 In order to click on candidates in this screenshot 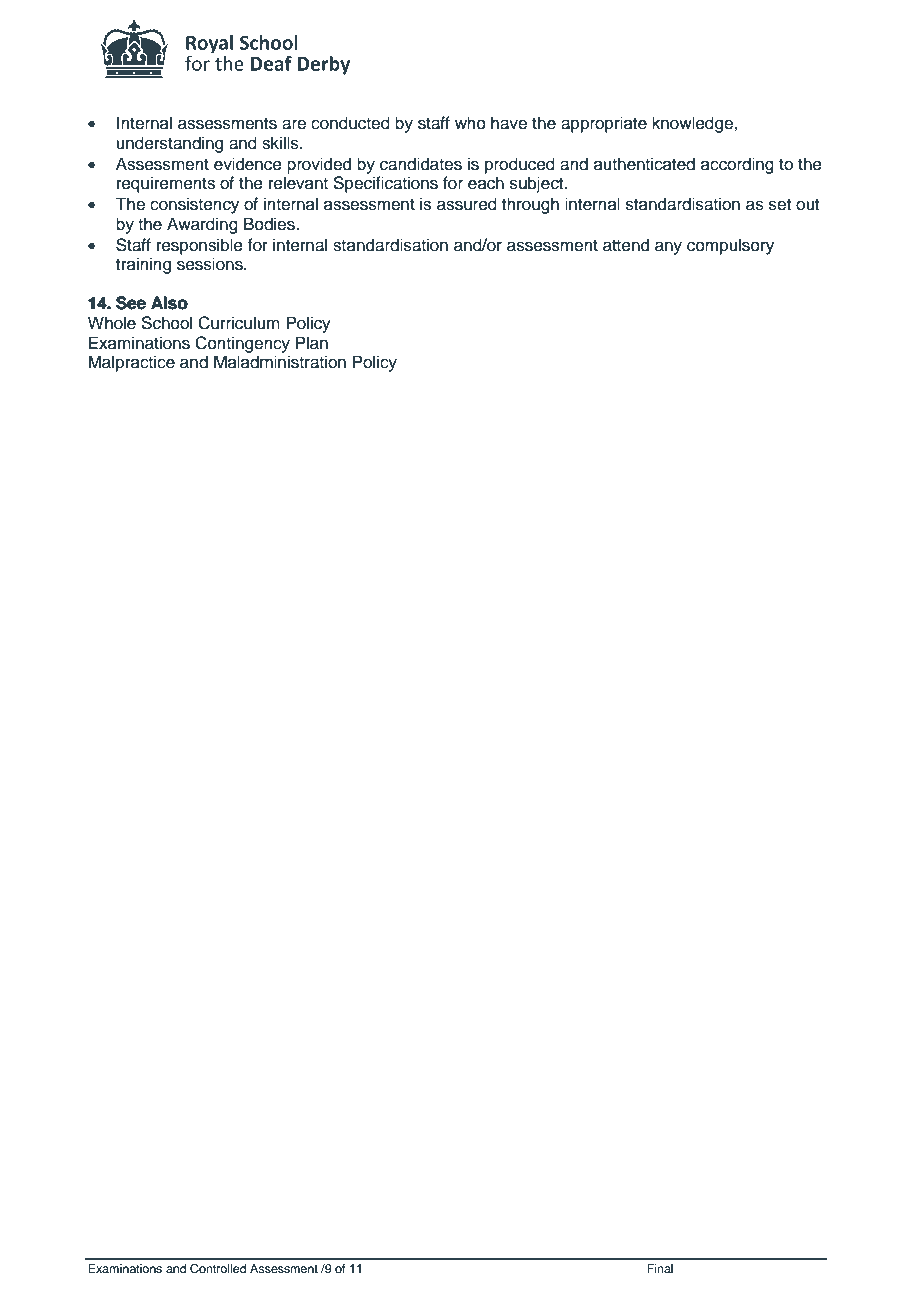, I will do `click(421, 164)`.
